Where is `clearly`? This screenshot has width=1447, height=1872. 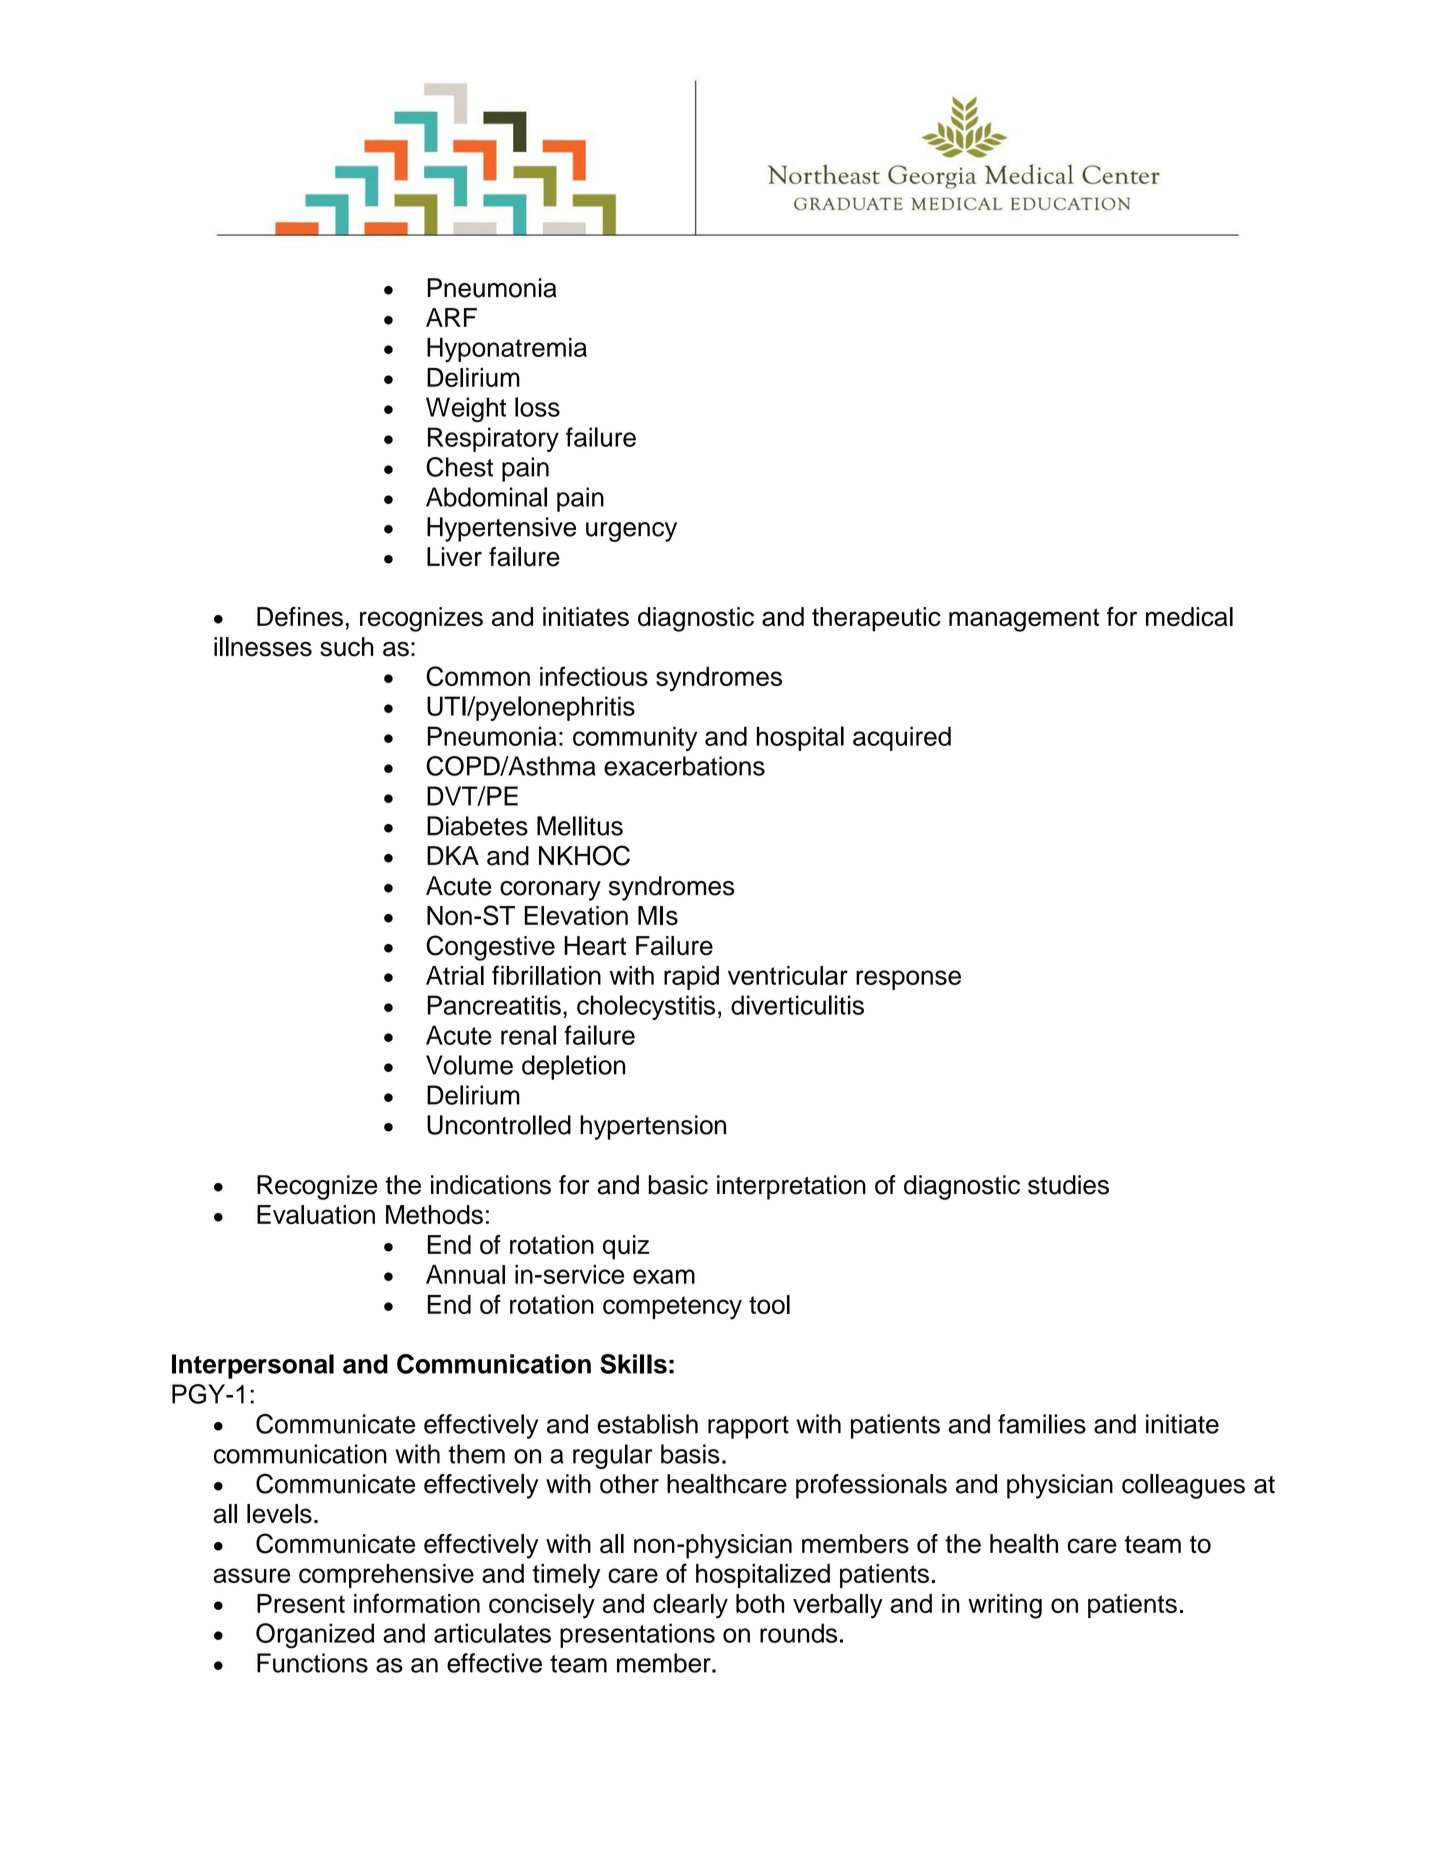
clearly is located at coordinates (690, 1606).
